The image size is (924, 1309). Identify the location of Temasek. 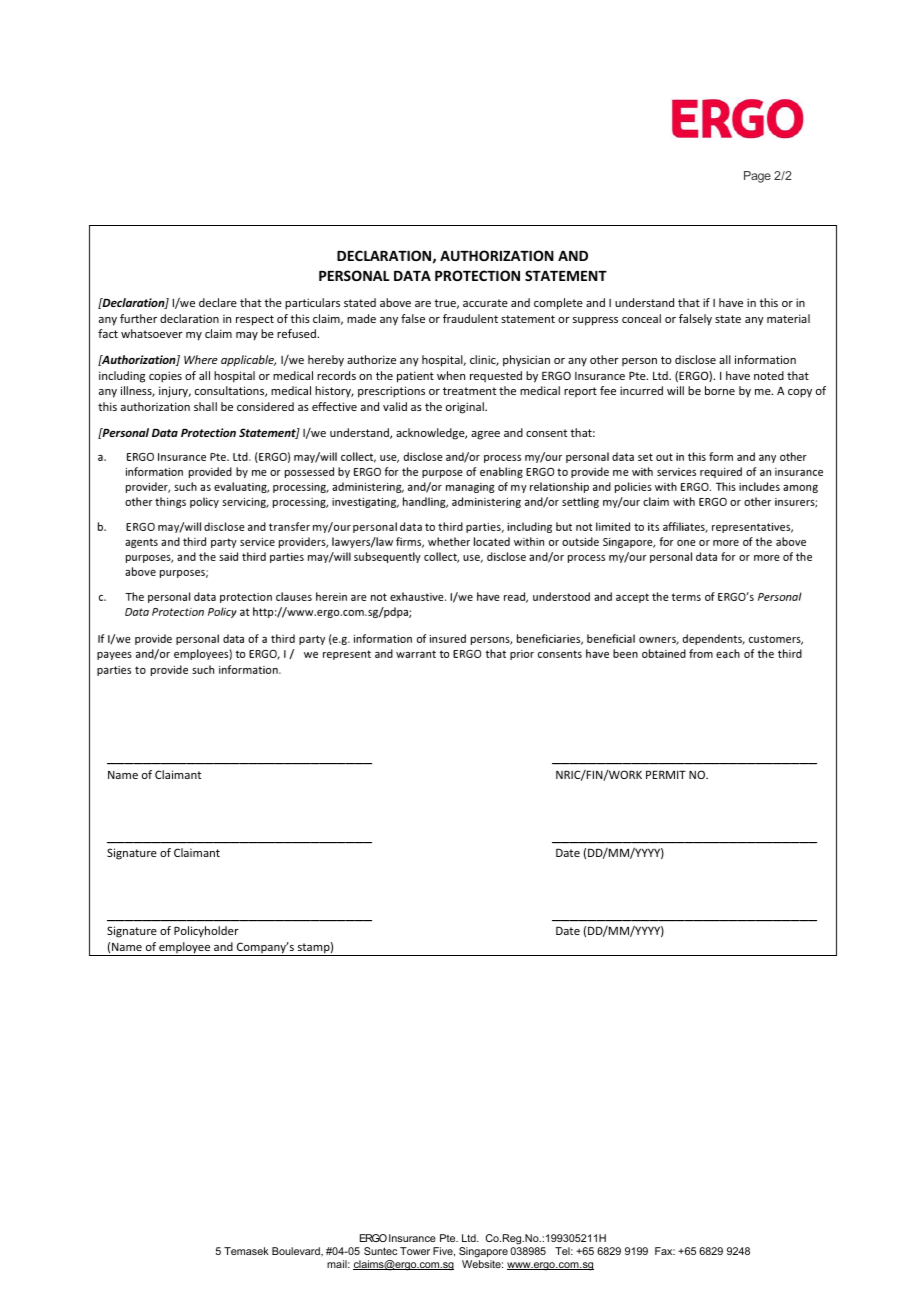
(246, 1251).
